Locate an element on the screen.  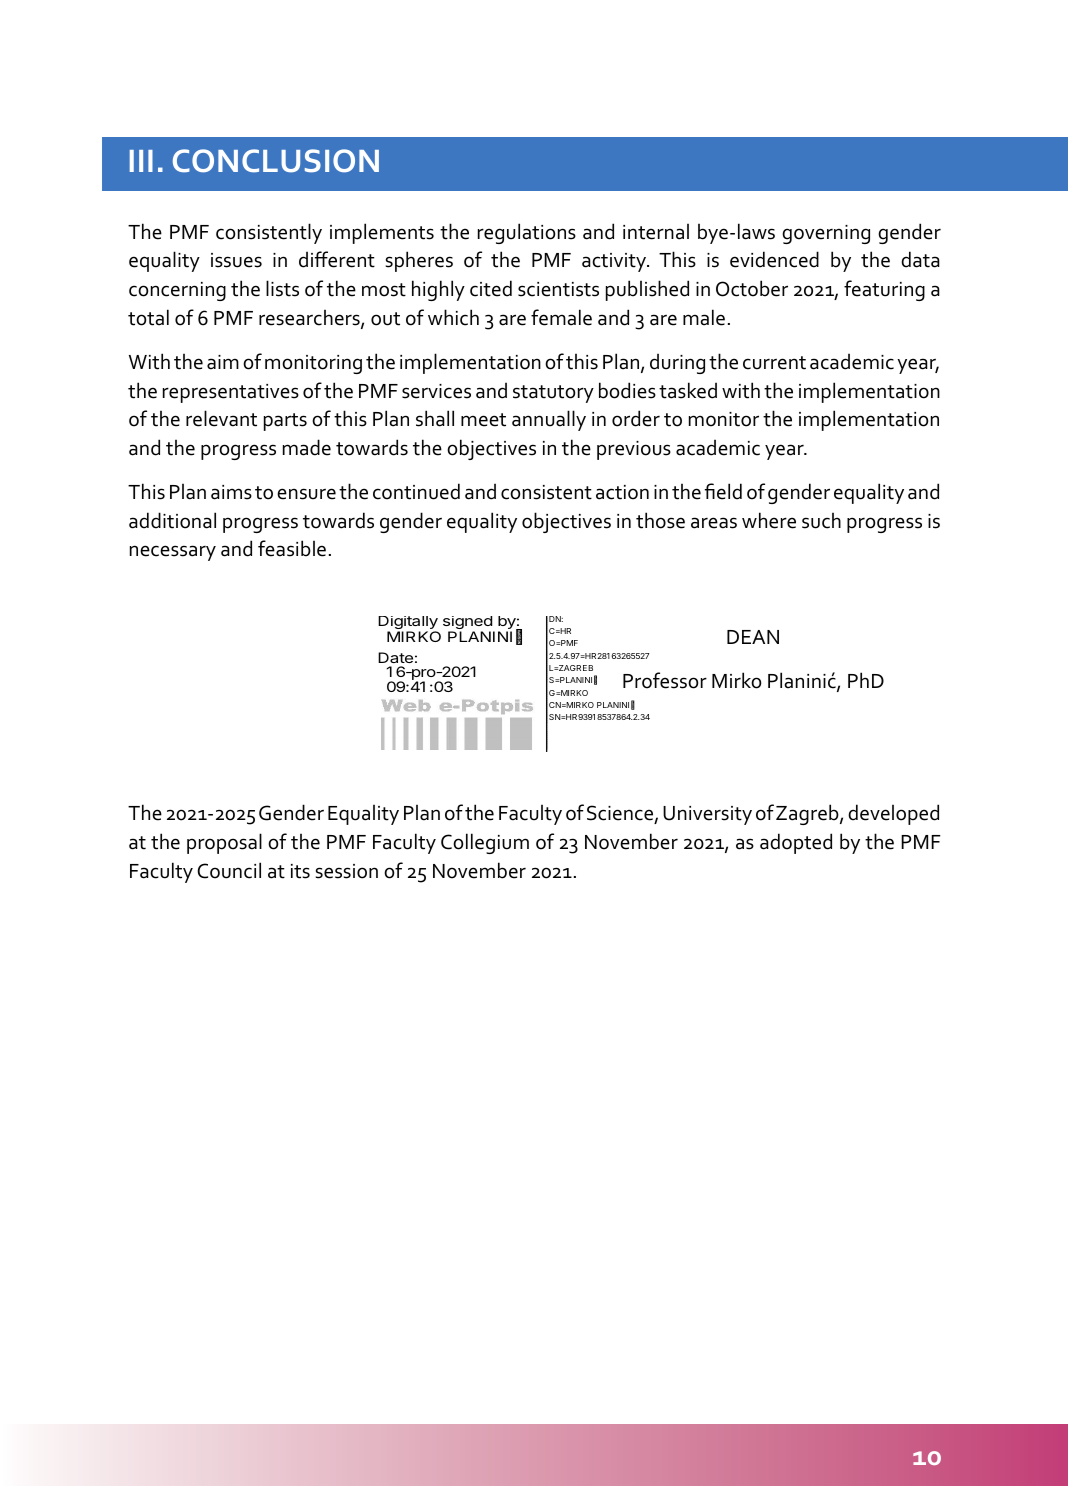
such is located at coordinates (821, 521).
